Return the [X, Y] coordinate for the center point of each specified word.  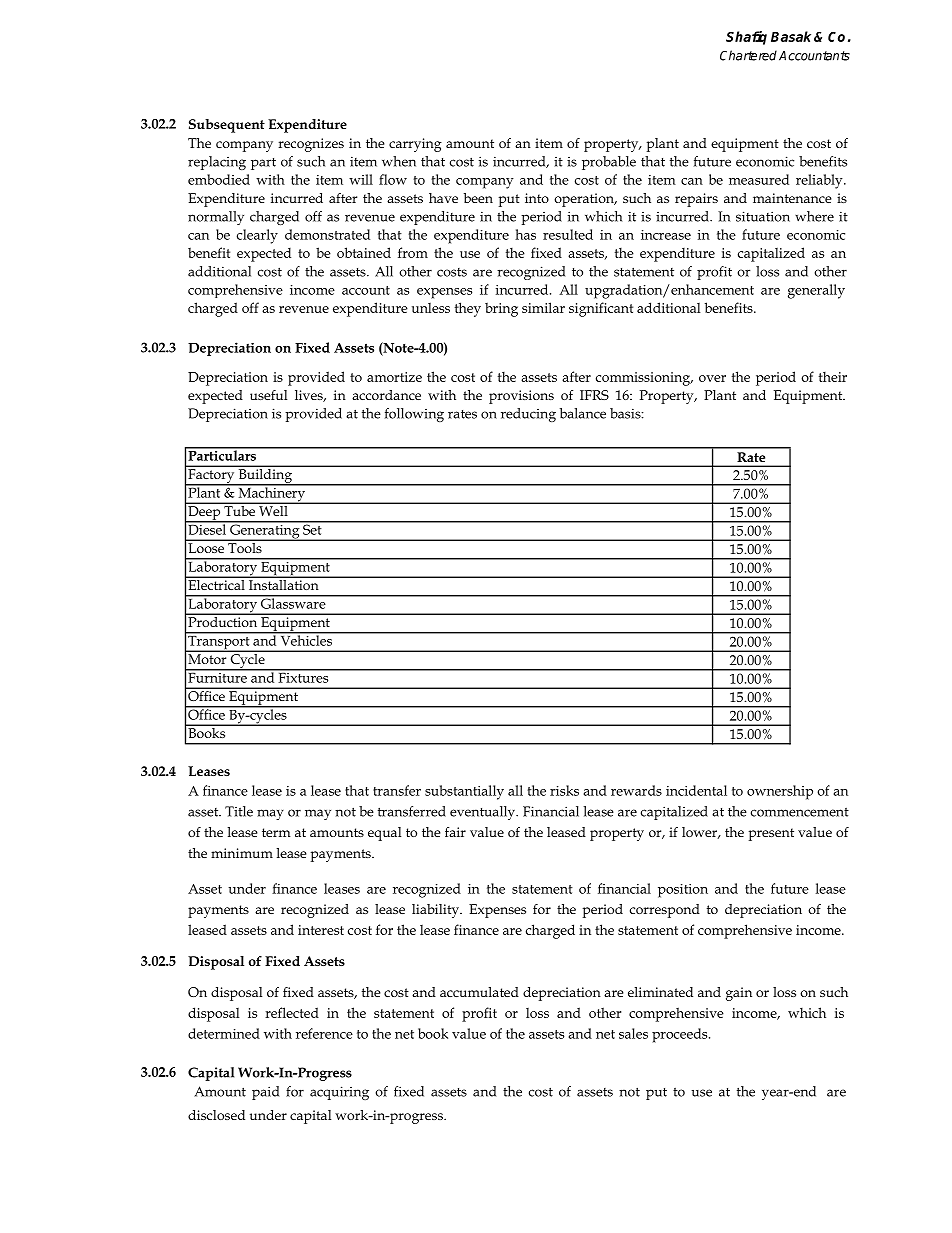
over [712, 378]
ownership [780, 792]
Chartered [748, 55]
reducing [528, 415]
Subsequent [227, 126]
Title [239, 811]
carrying [415, 145]
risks [564, 790]
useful [268, 395]
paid [265, 1093]
